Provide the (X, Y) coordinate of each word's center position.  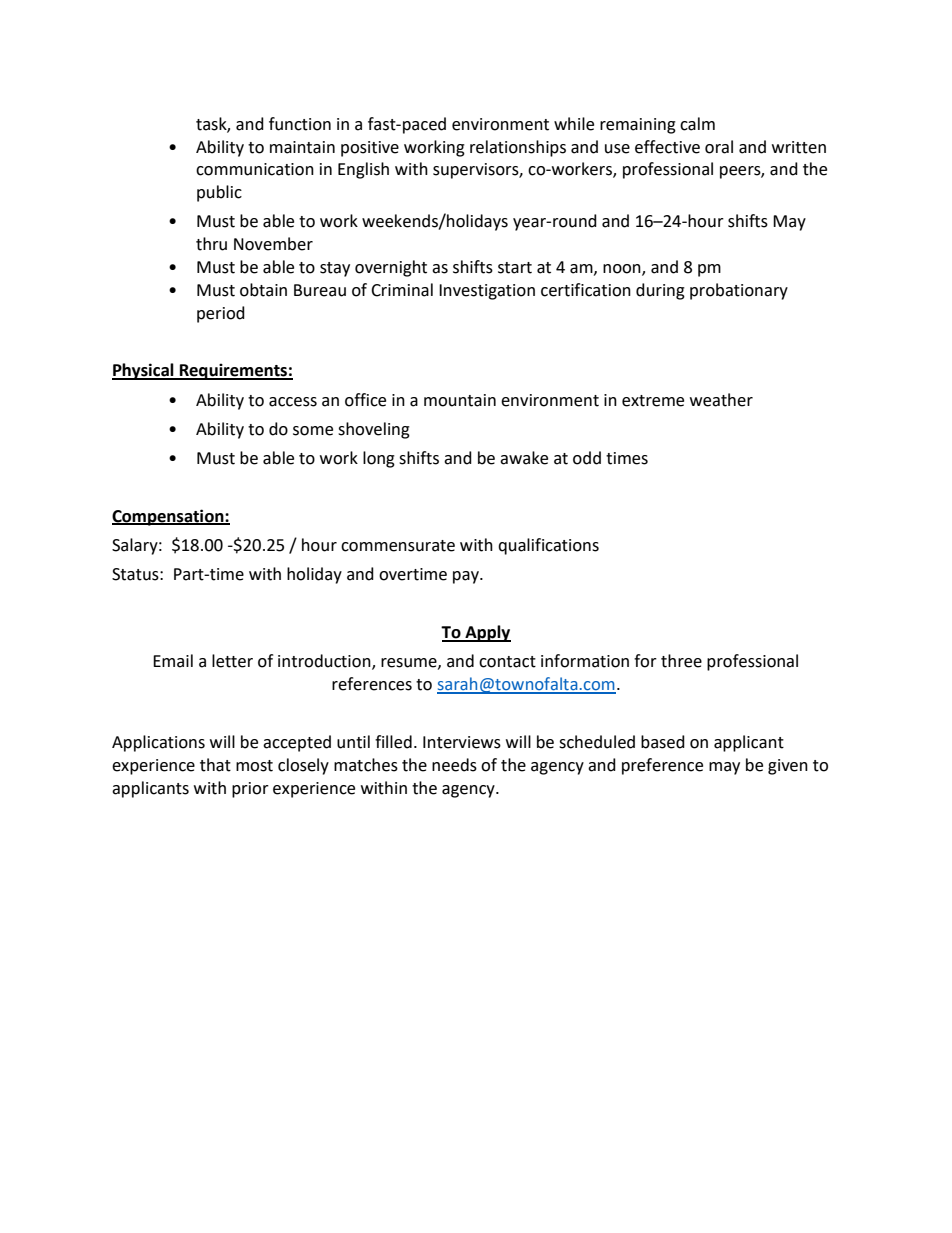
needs (454, 765)
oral (719, 147)
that (215, 765)
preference (662, 766)
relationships (518, 148)
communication (255, 169)
